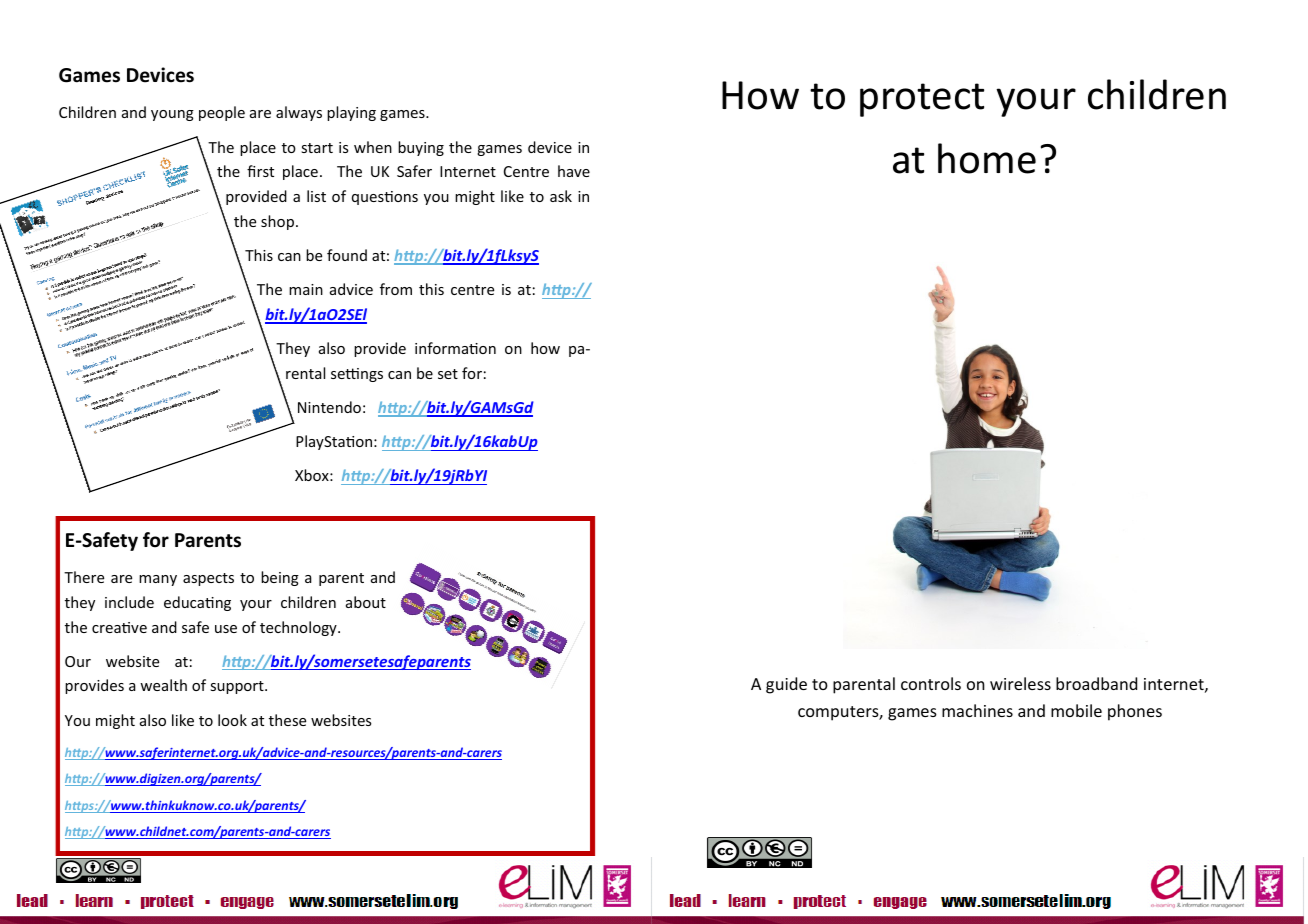 Image resolution: width=1308 pixels, height=924 pixels. Describe the element at coordinates (922, 100) in the screenshot. I see `protect` at that location.
